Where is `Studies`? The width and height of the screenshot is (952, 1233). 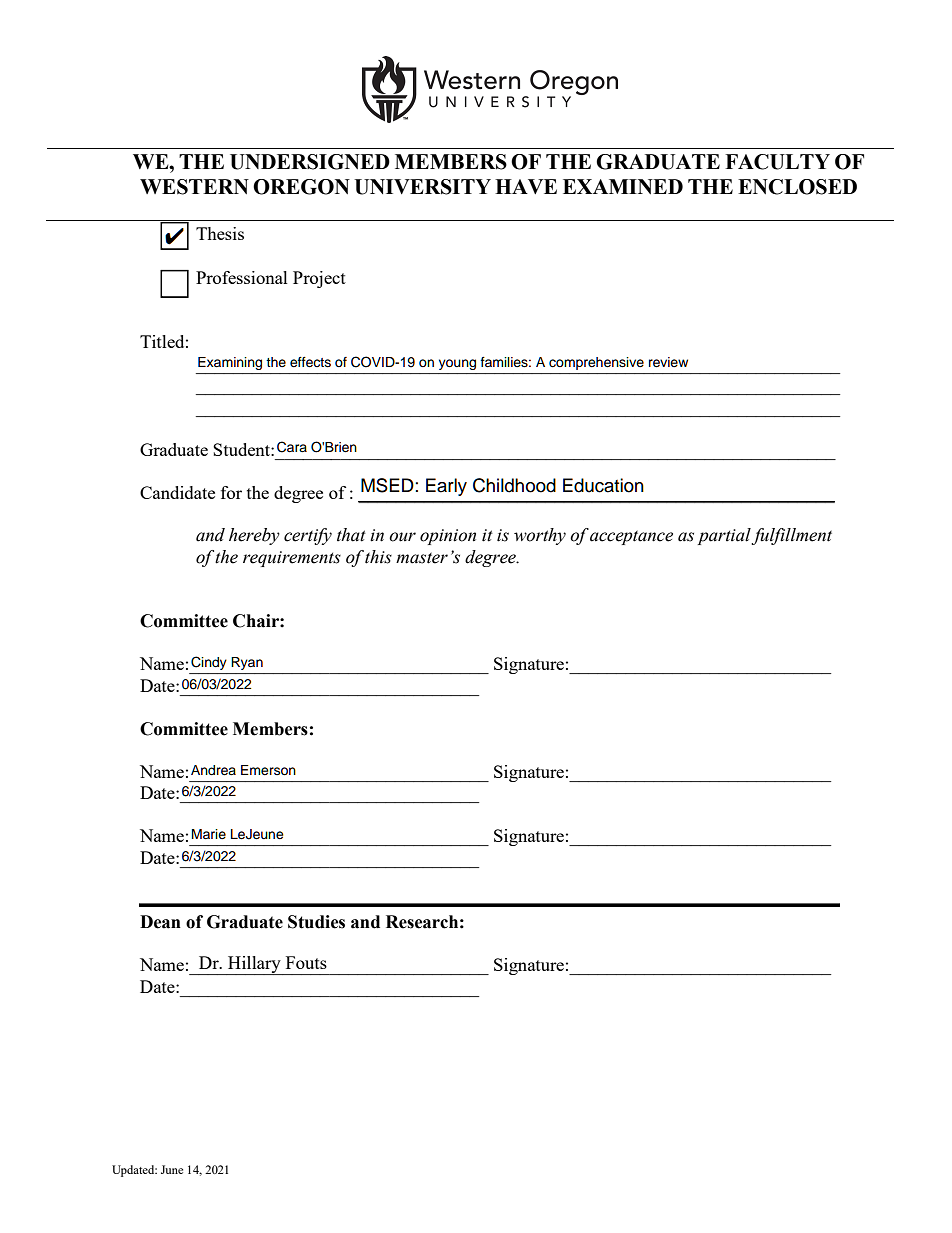
Studies is located at coordinates (316, 922).
